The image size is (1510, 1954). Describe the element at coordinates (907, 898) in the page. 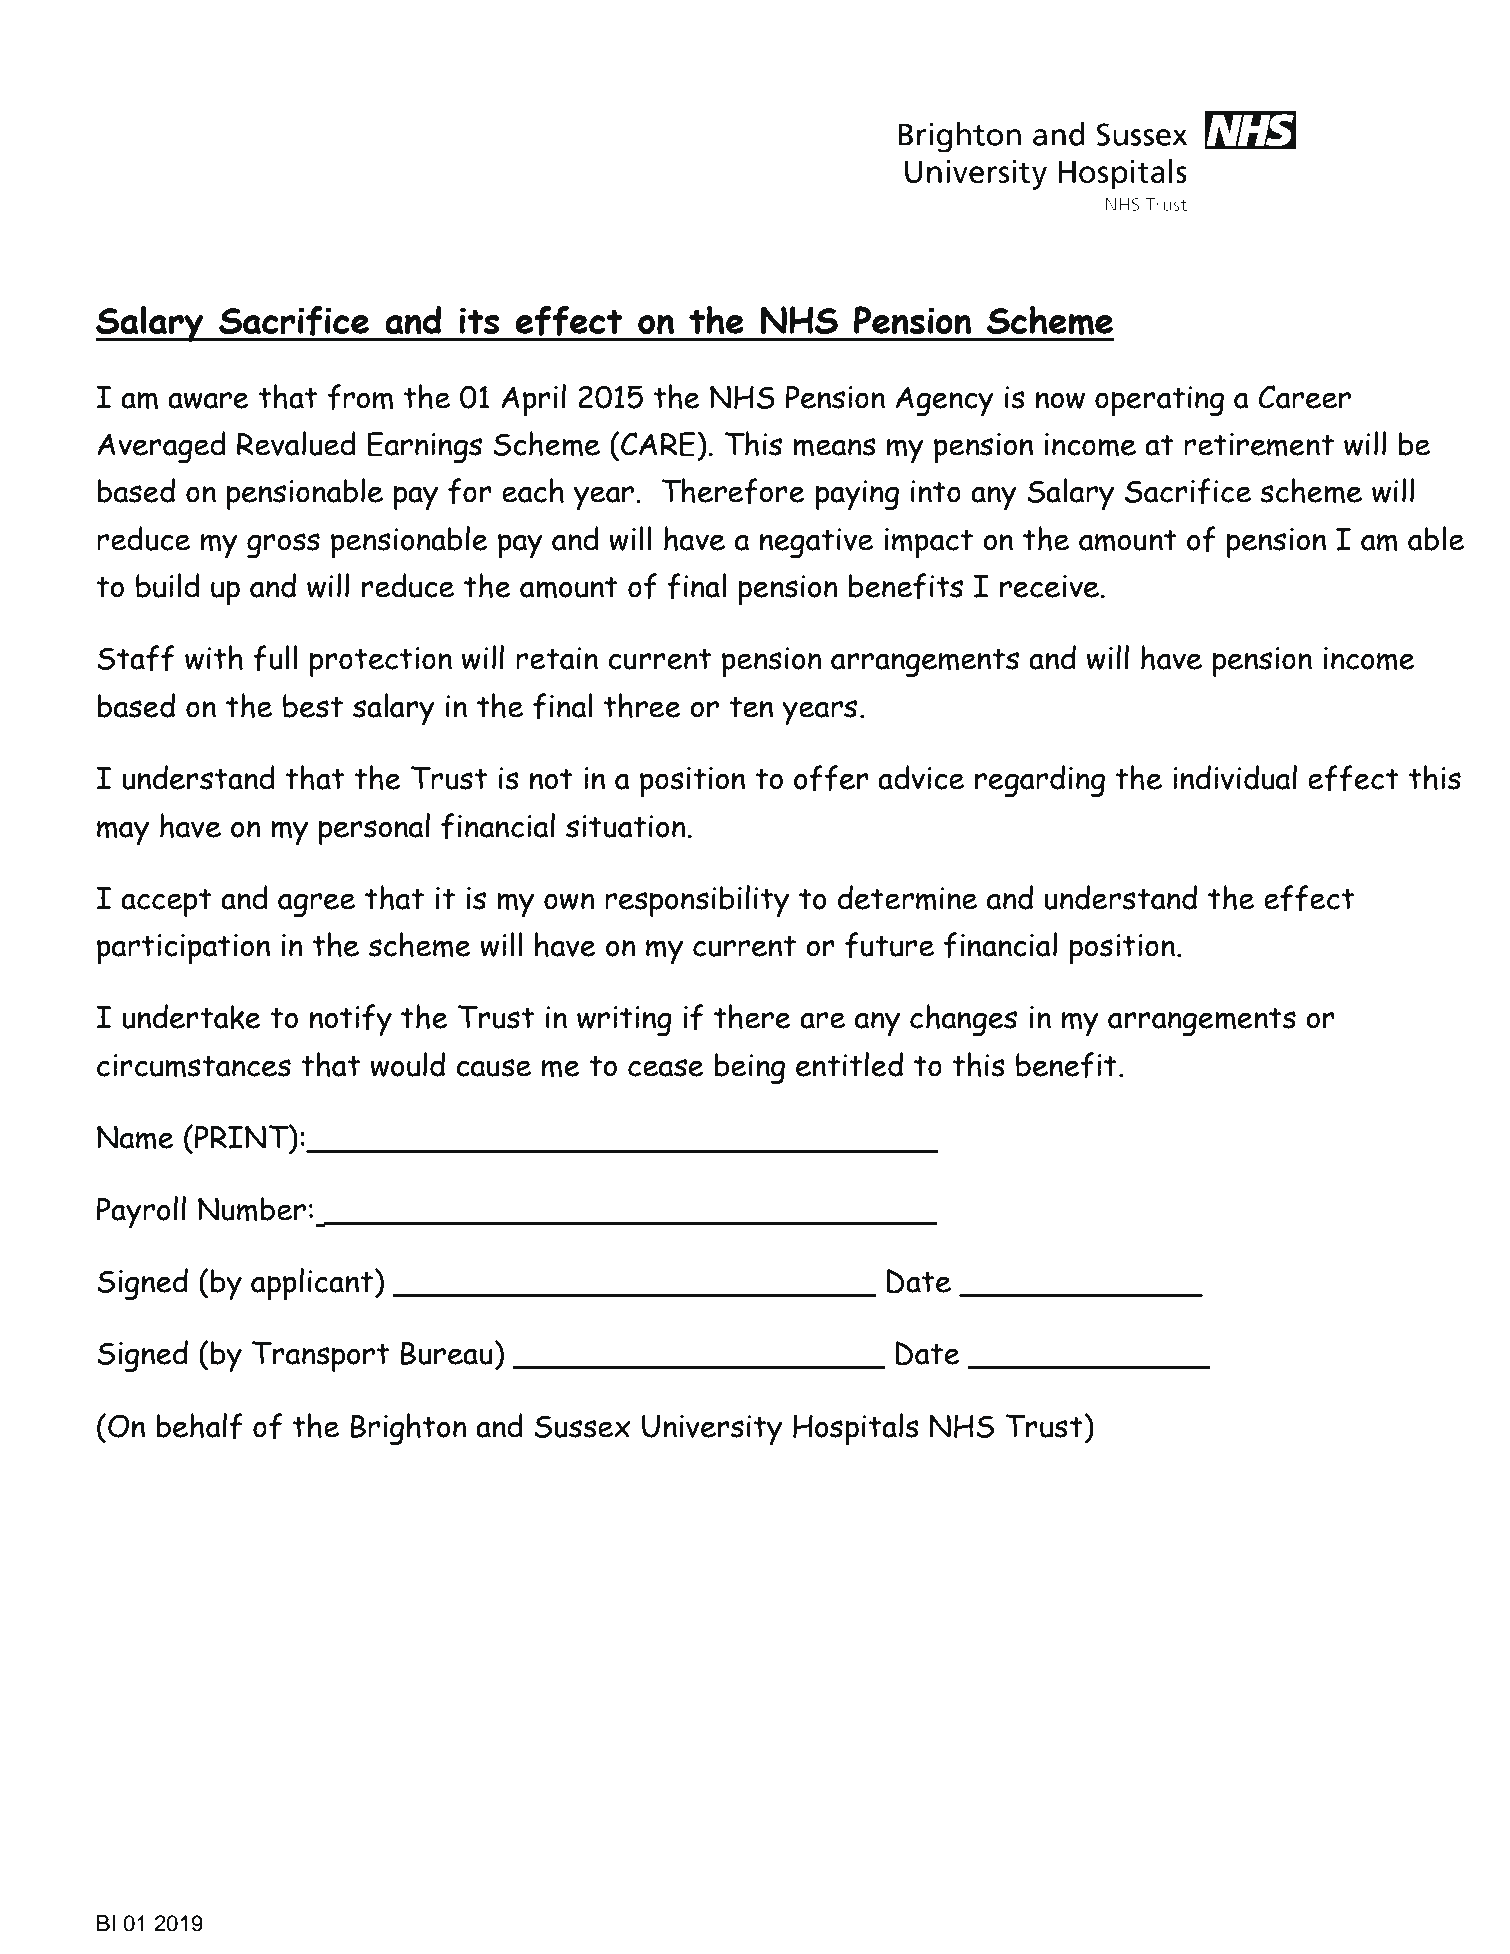

I see `determine` at that location.
